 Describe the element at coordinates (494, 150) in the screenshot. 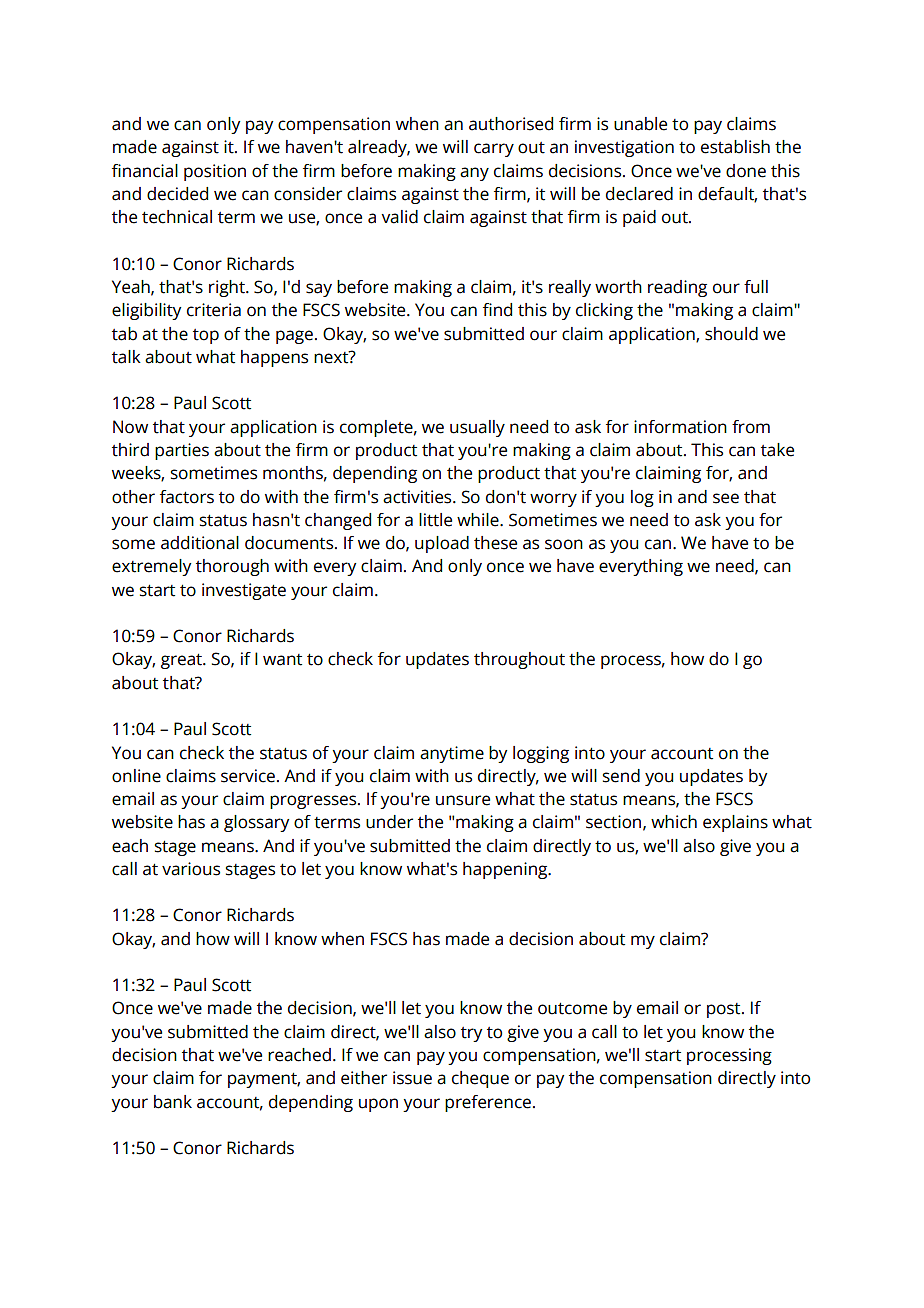

I see `carry` at that location.
